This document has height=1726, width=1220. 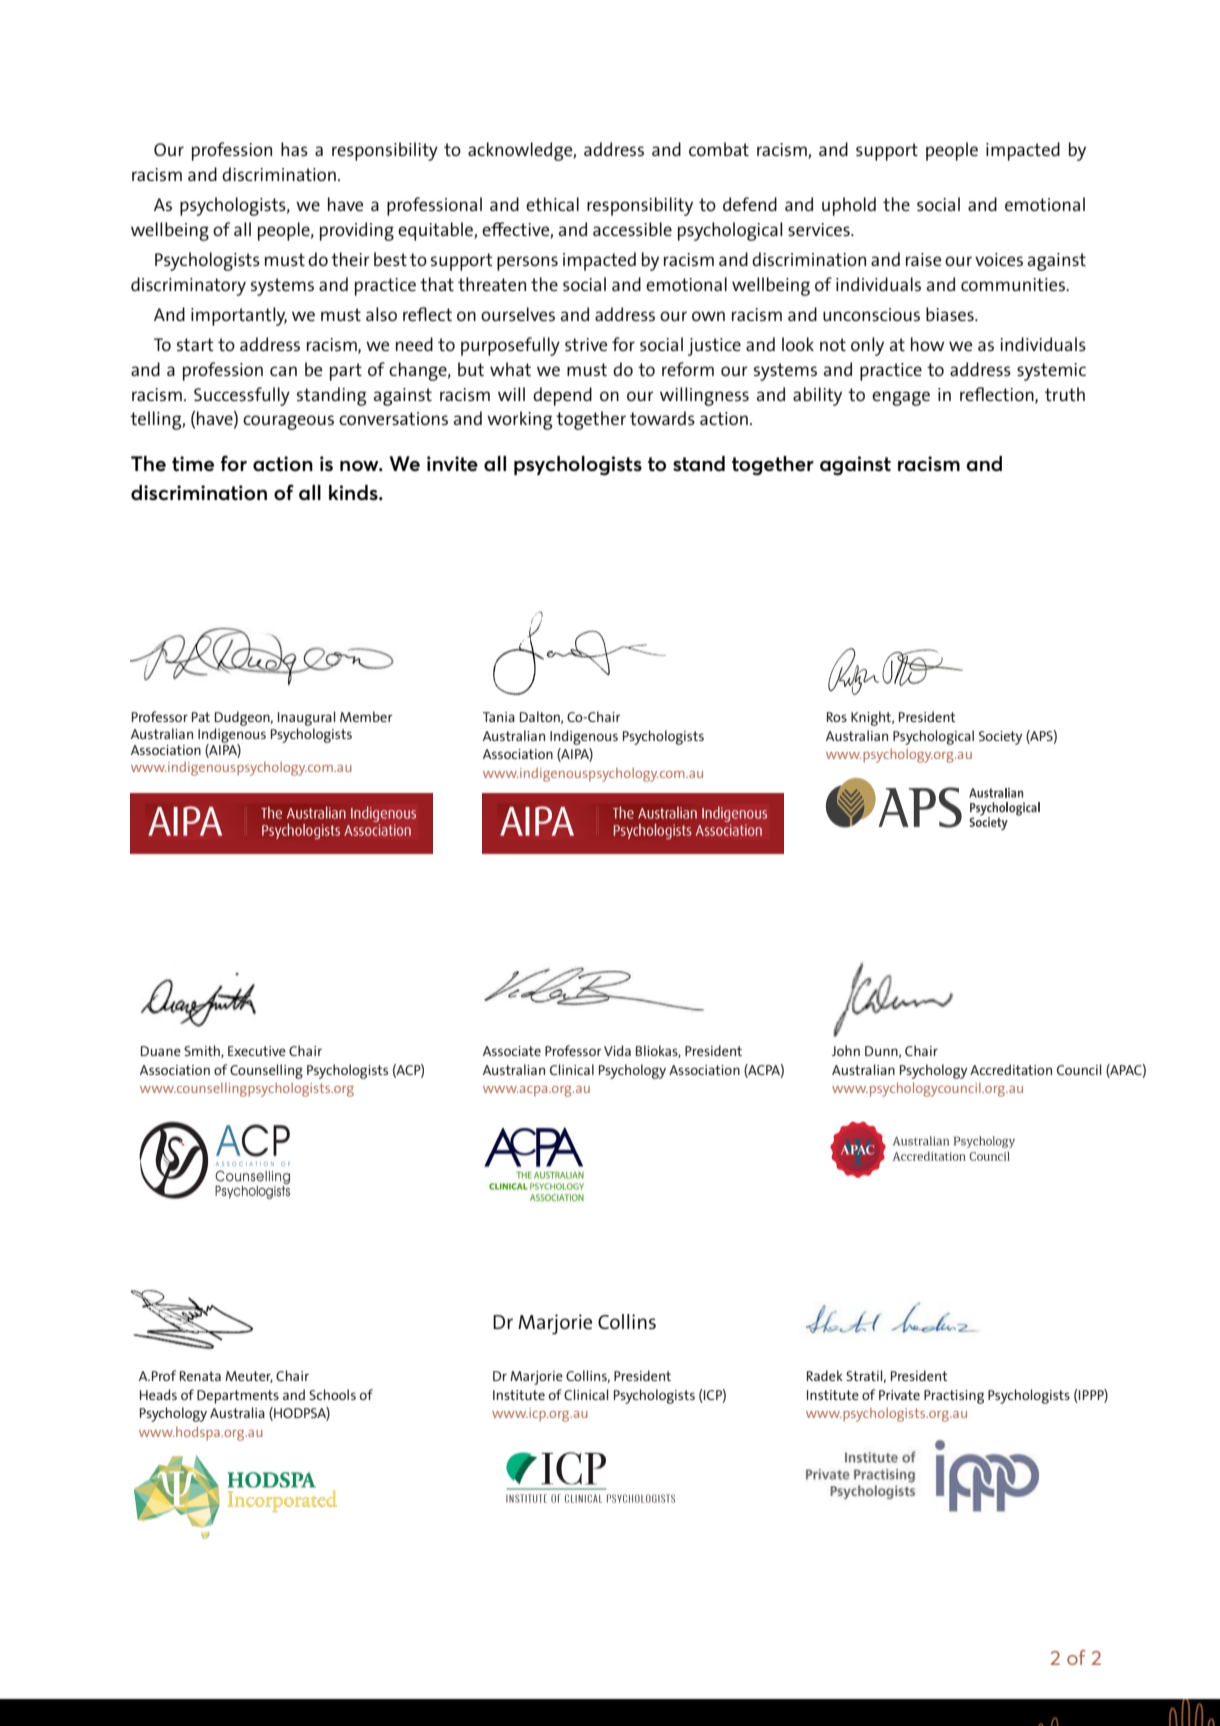 I want to click on Inaugural, so click(x=306, y=720).
